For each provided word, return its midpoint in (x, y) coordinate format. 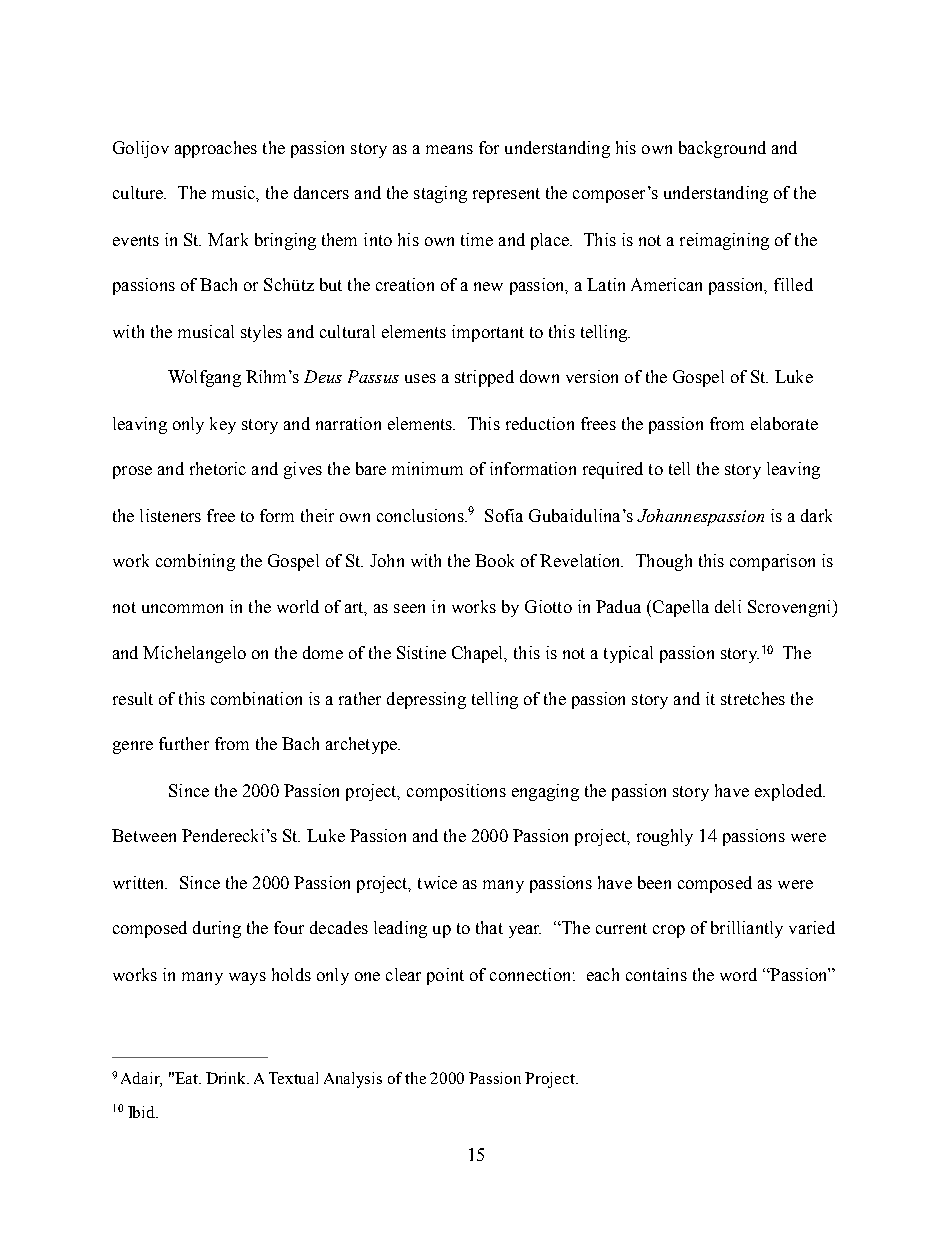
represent (506, 195)
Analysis (353, 1080)
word (738, 974)
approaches (216, 149)
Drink (227, 1078)
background (722, 149)
